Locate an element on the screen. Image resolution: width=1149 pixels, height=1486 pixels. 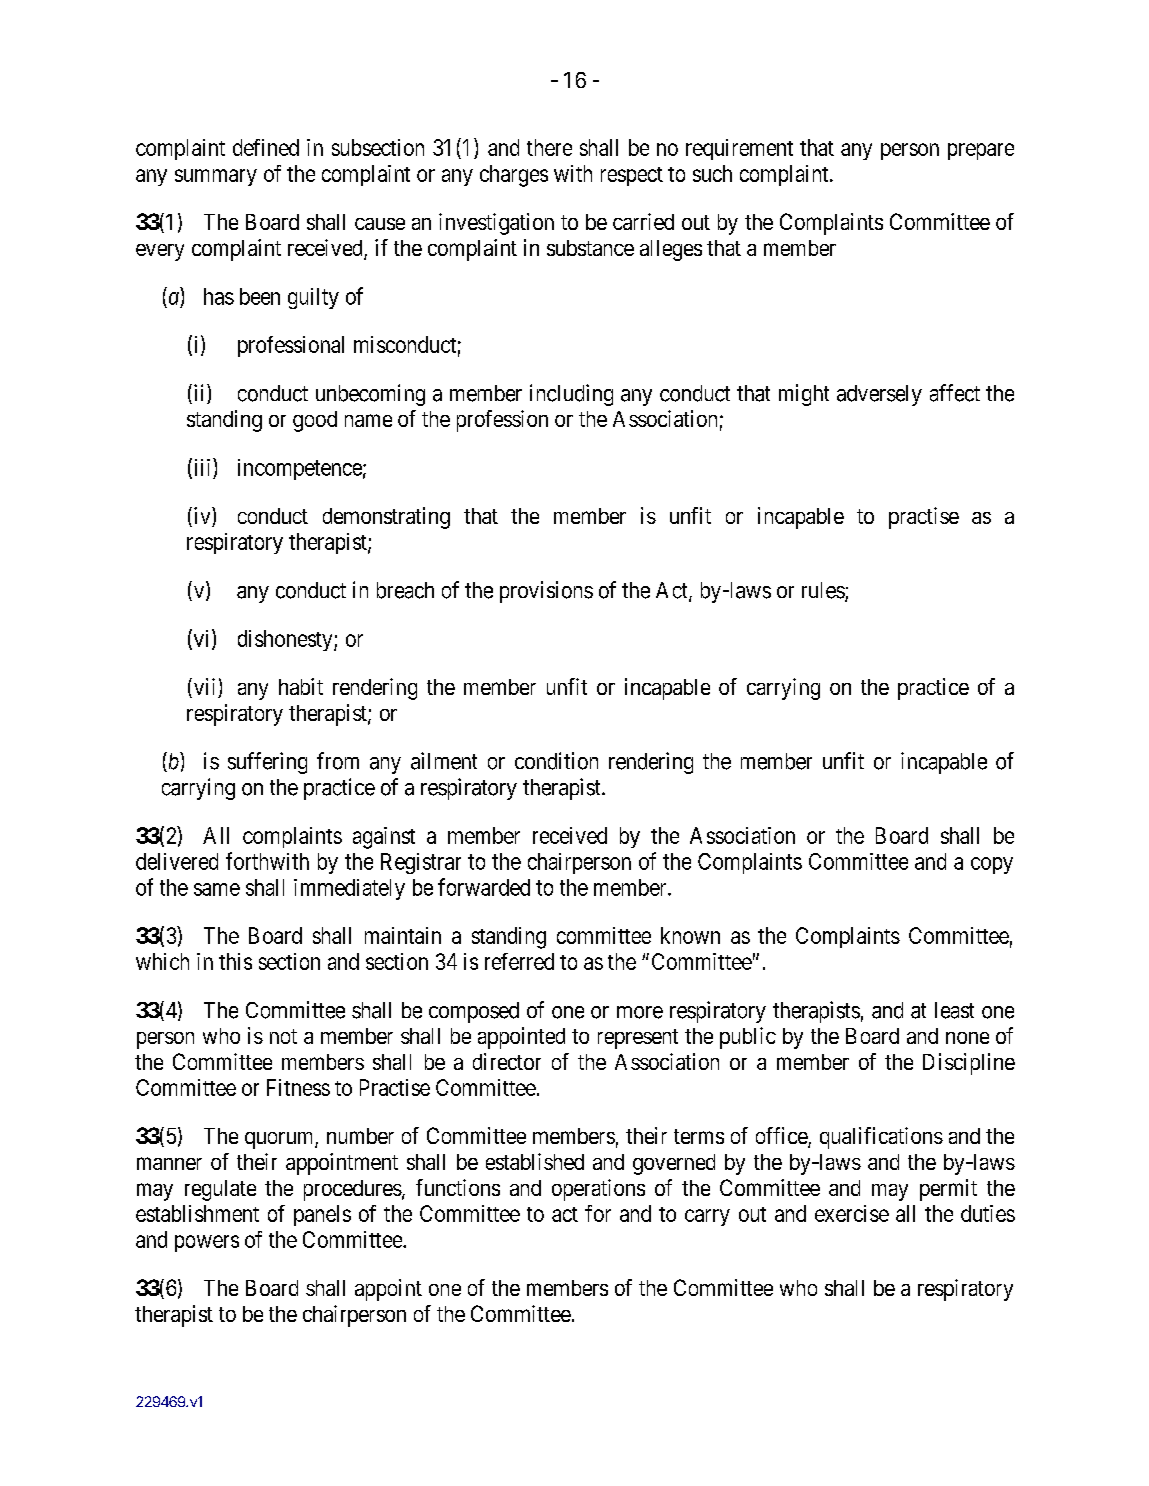
least is located at coordinates (954, 1010).
